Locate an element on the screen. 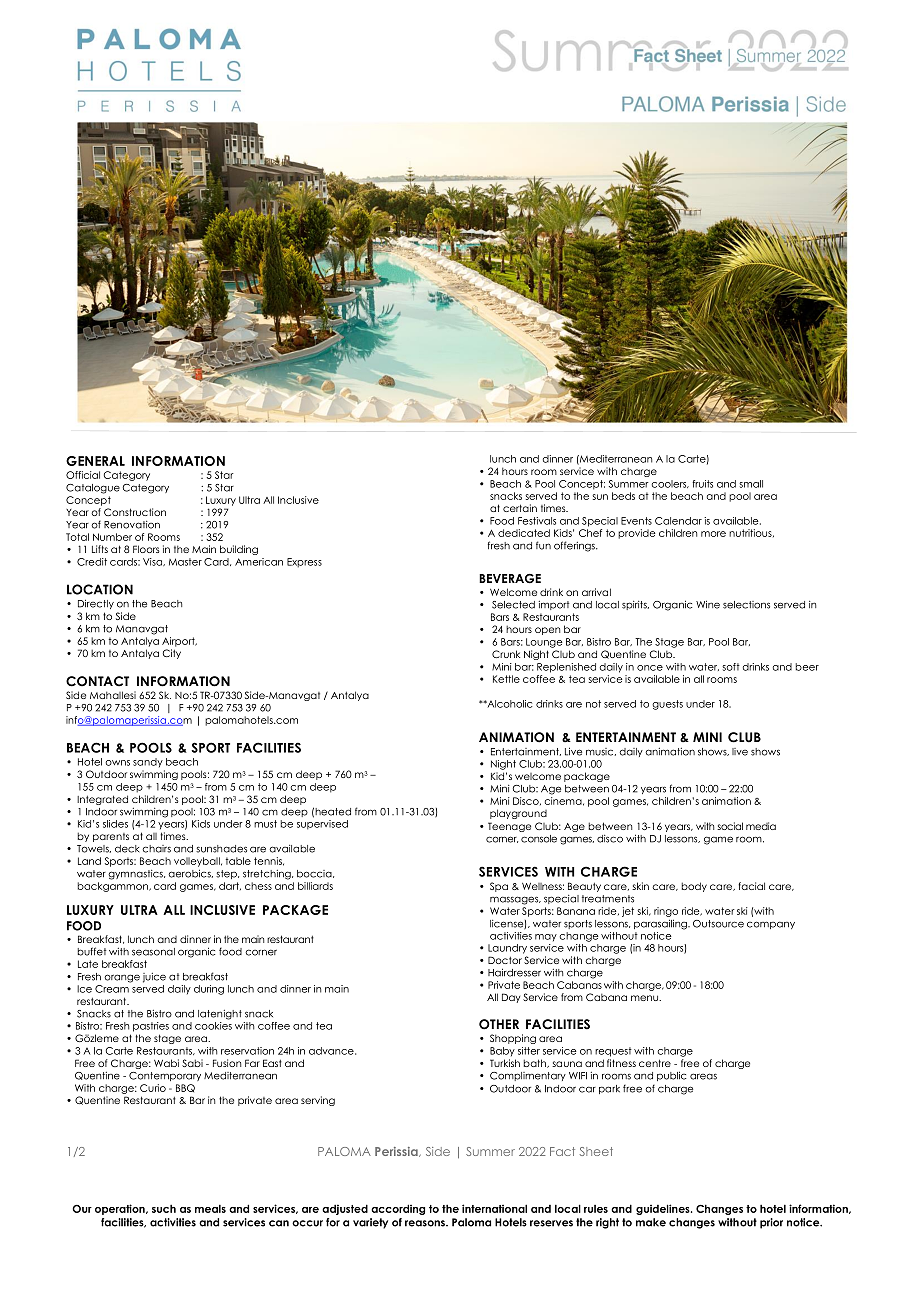  such is located at coordinates (164, 1208).
